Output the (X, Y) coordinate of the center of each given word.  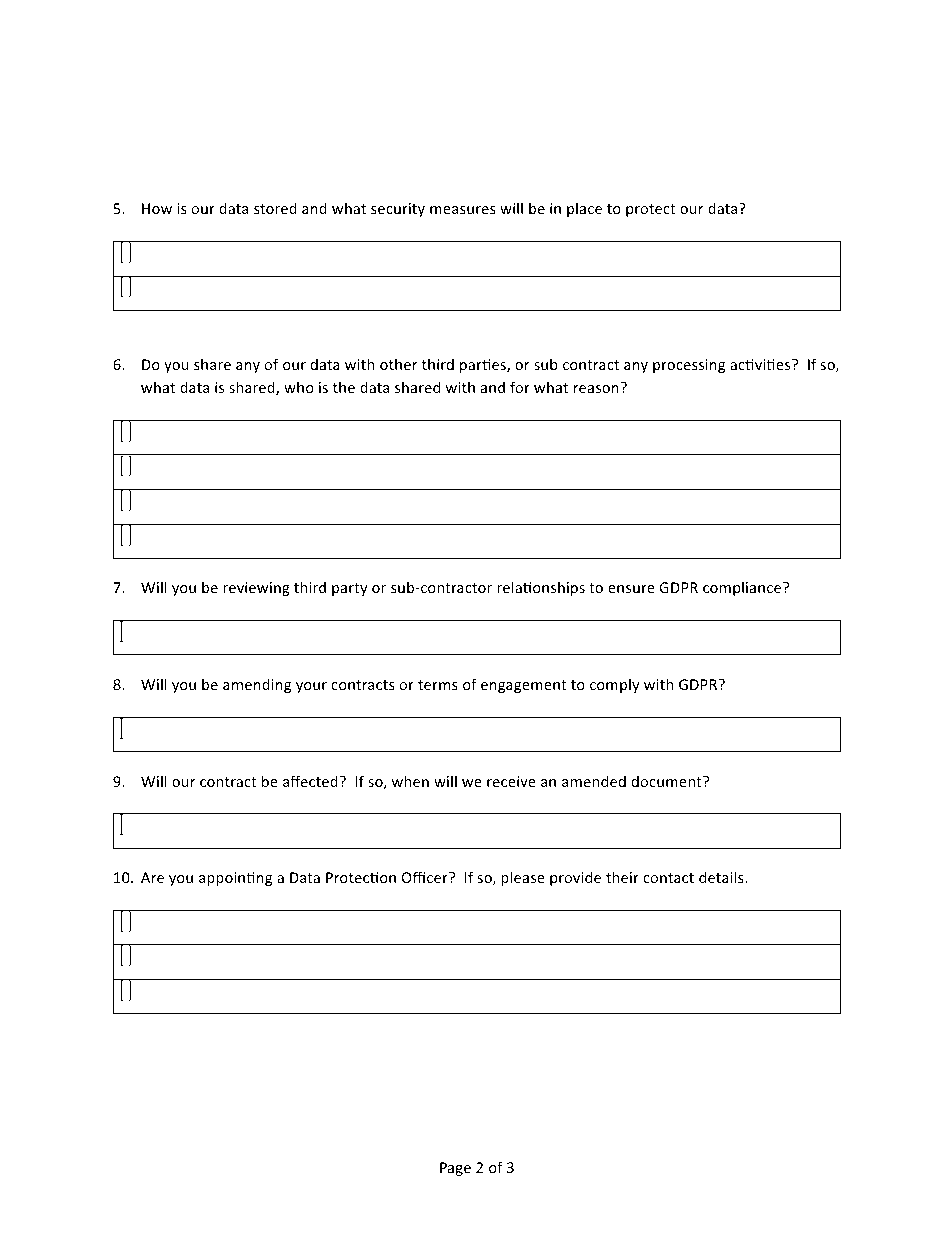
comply (615, 685)
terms (438, 685)
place (584, 209)
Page (455, 1169)
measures (463, 210)
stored (275, 208)
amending (257, 685)
